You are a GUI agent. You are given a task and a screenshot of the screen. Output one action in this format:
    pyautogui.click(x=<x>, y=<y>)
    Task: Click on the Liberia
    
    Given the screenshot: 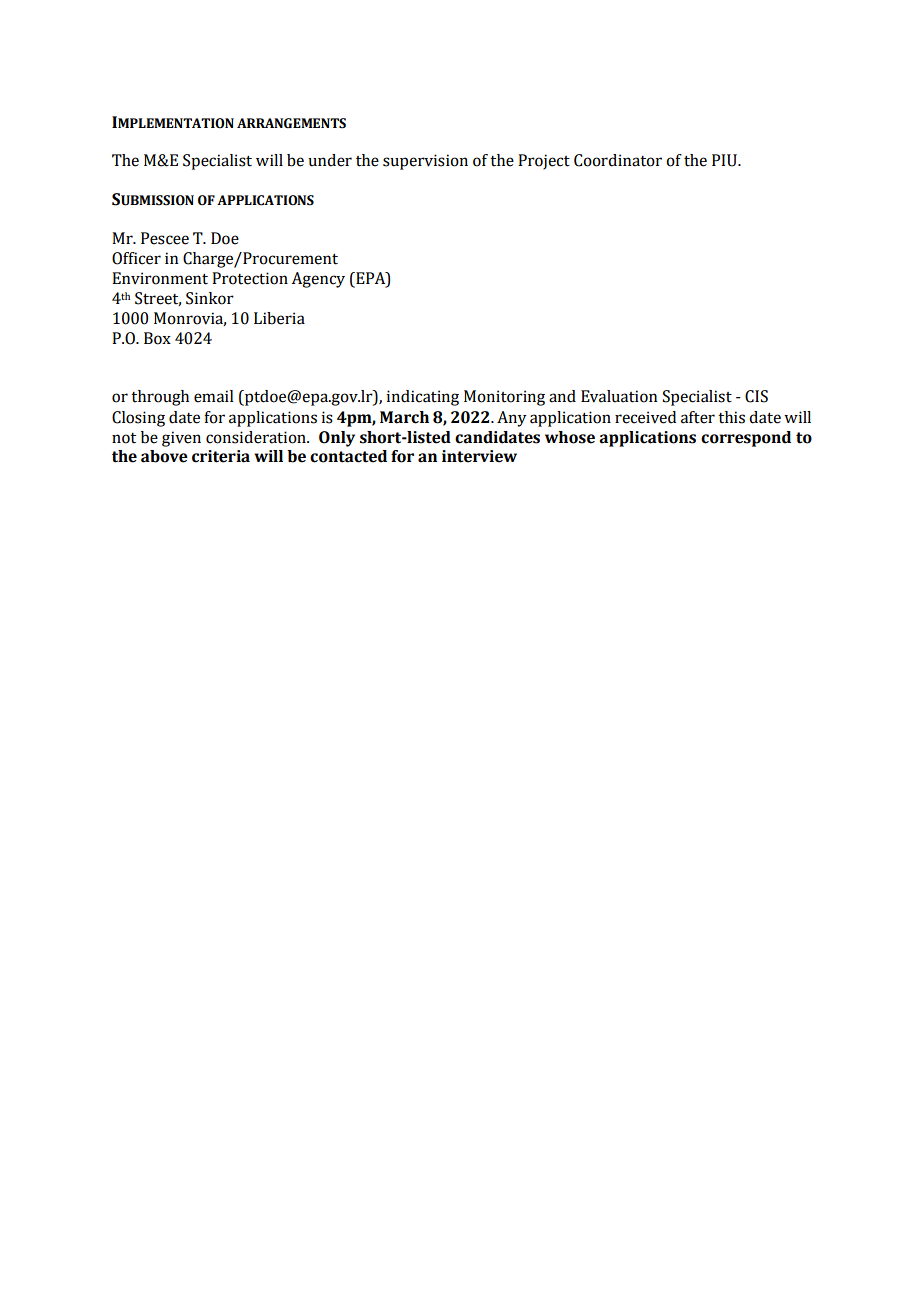 What is the action you would take?
    pyautogui.click(x=279, y=318)
